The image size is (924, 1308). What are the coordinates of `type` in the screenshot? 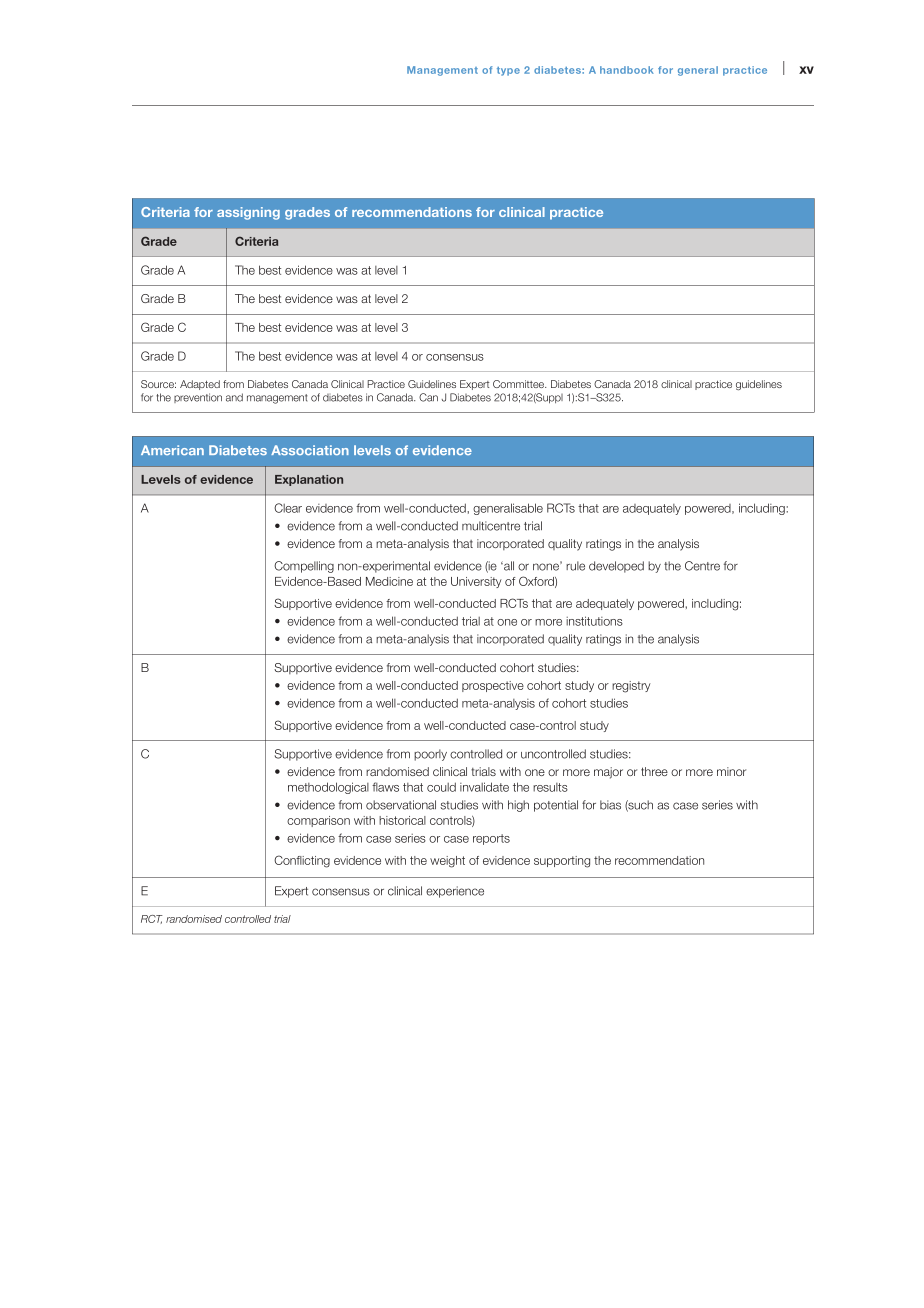 It's located at (508, 71).
